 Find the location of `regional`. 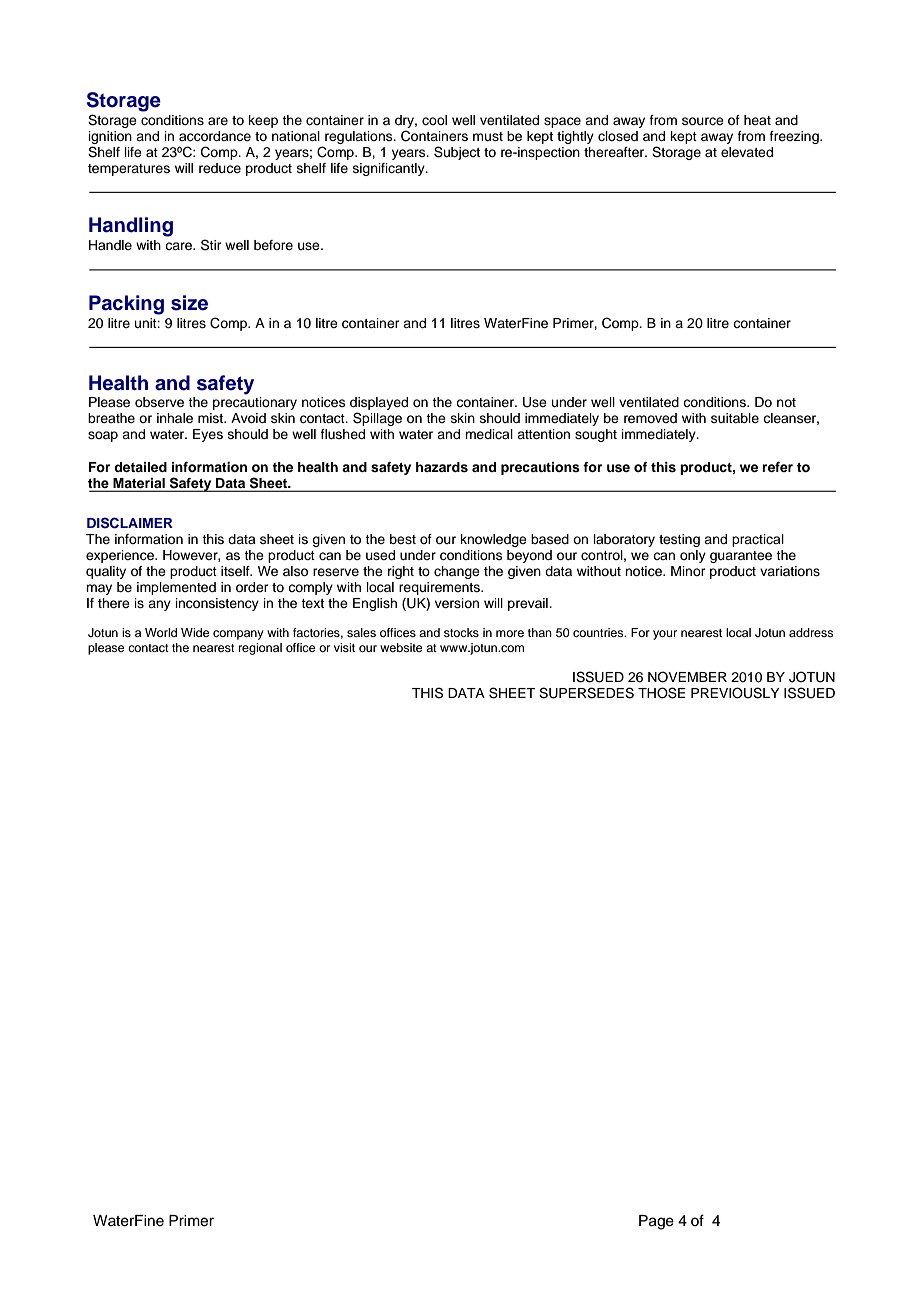

regional is located at coordinates (260, 649).
